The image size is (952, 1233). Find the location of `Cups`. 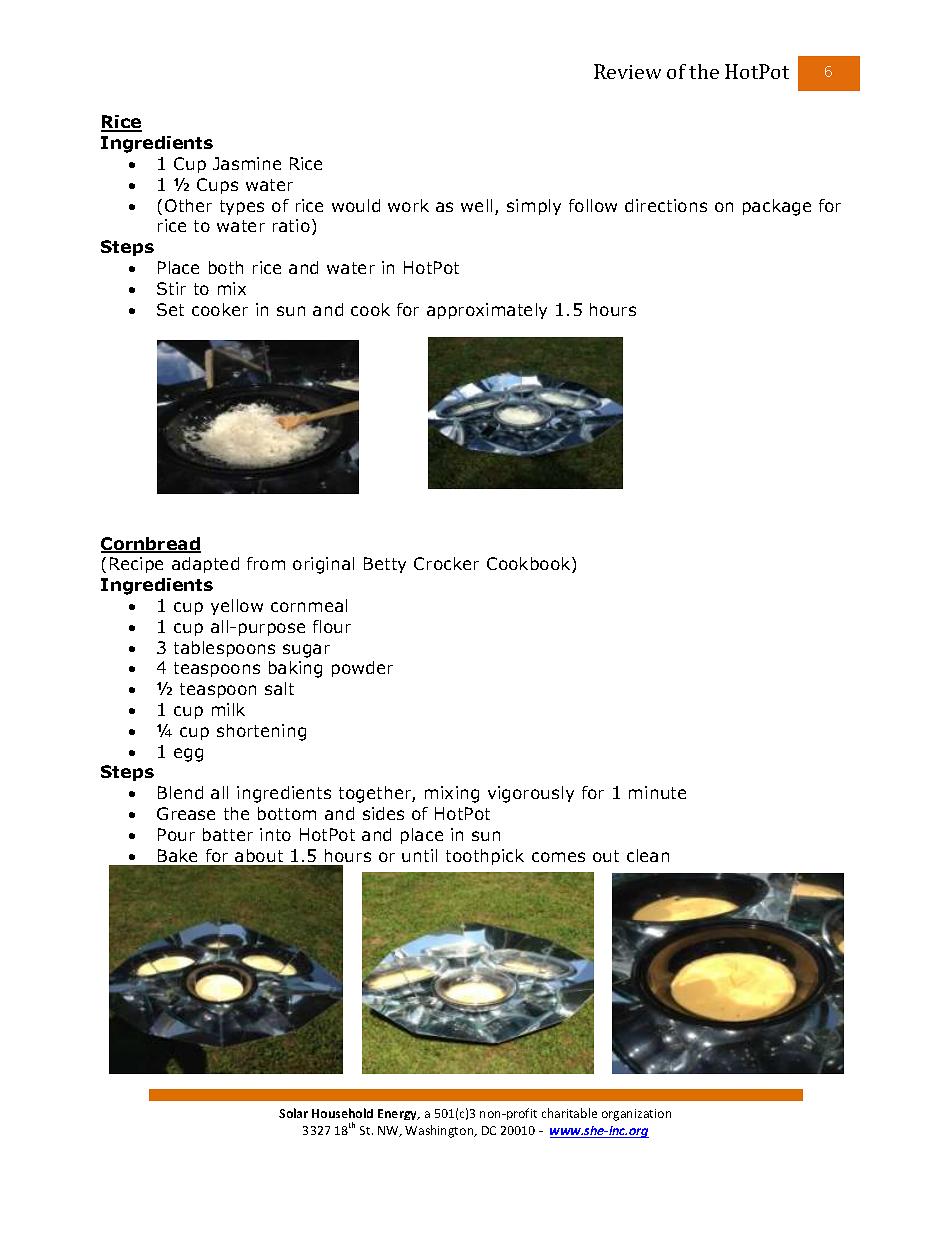

Cups is located at coordinates (217, 186).
